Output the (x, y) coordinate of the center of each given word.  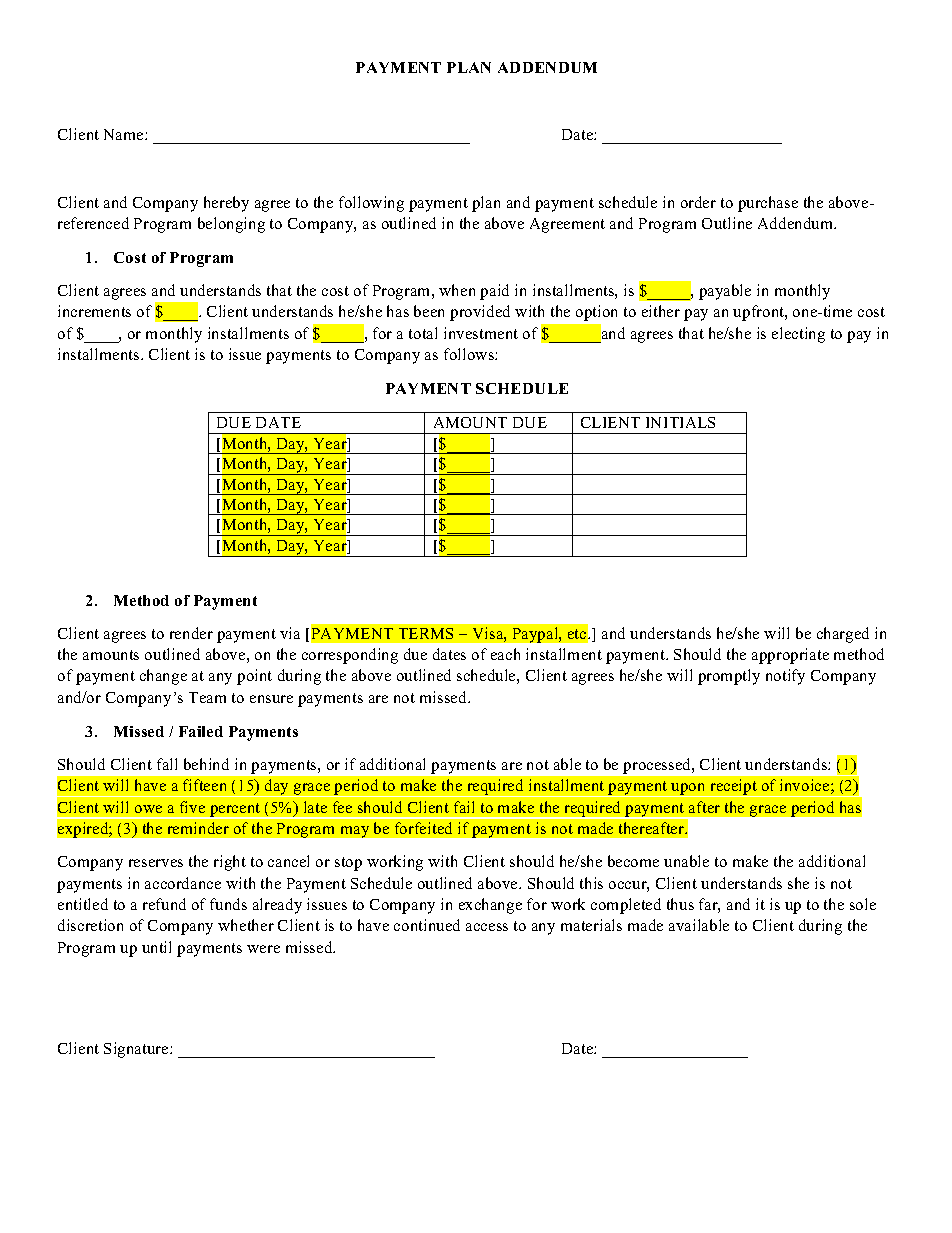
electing (798, 335)
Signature (137, 1050)
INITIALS (680, 422)
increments (94, 311)
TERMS (426, 633)
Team (207, 697)
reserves (156, 863)
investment (481, 333)
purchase (768, 204)
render (191, 633)
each (505, 654)
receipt (733, 788)
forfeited (423, 828)
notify (785, 677)
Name (125, 134)
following (371, 204)
